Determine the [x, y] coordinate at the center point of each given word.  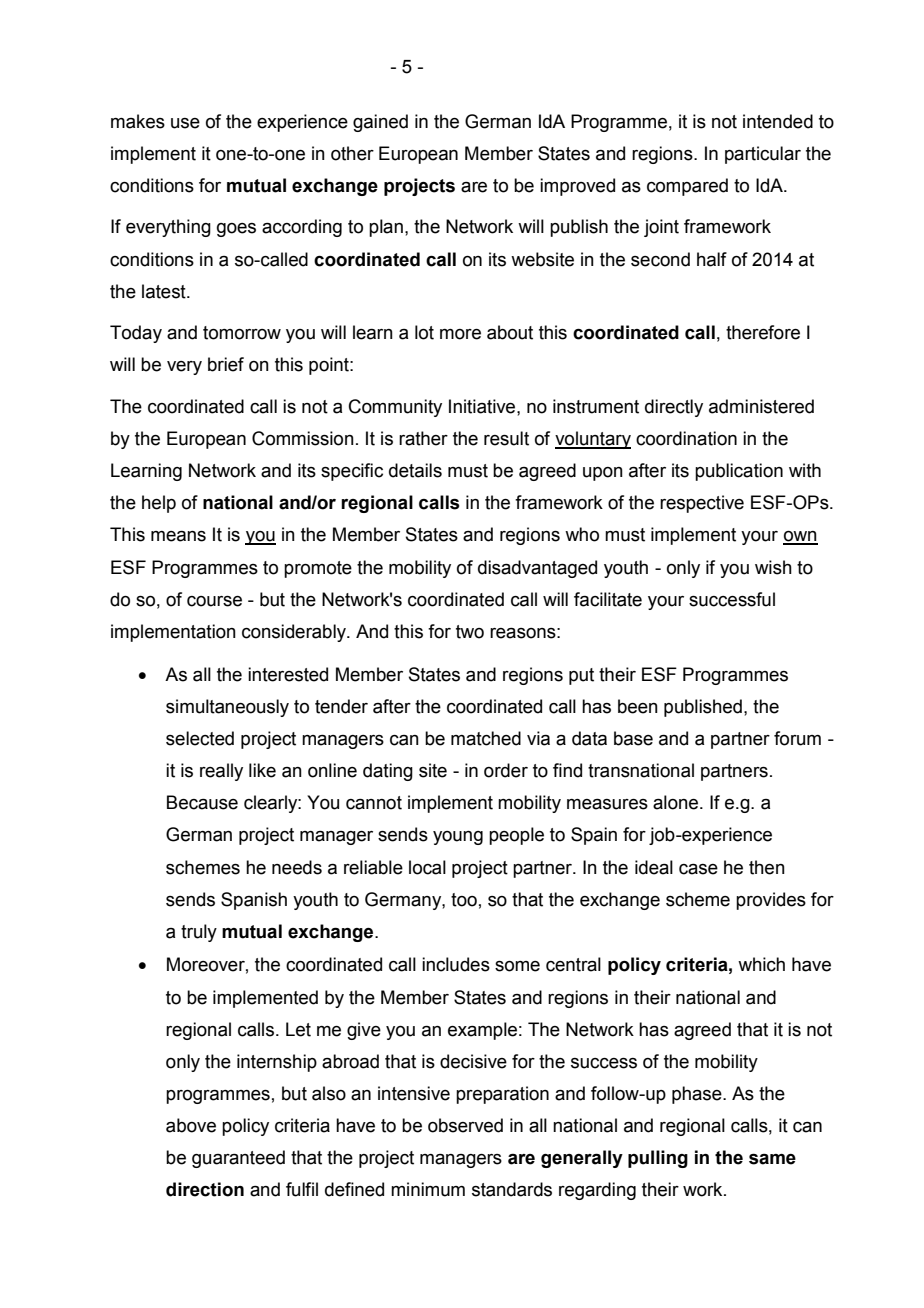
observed [465, 1125]
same [772, 1159]
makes [138, 121]
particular [763, 155]
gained [380, 123]
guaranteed [238, 1159]
